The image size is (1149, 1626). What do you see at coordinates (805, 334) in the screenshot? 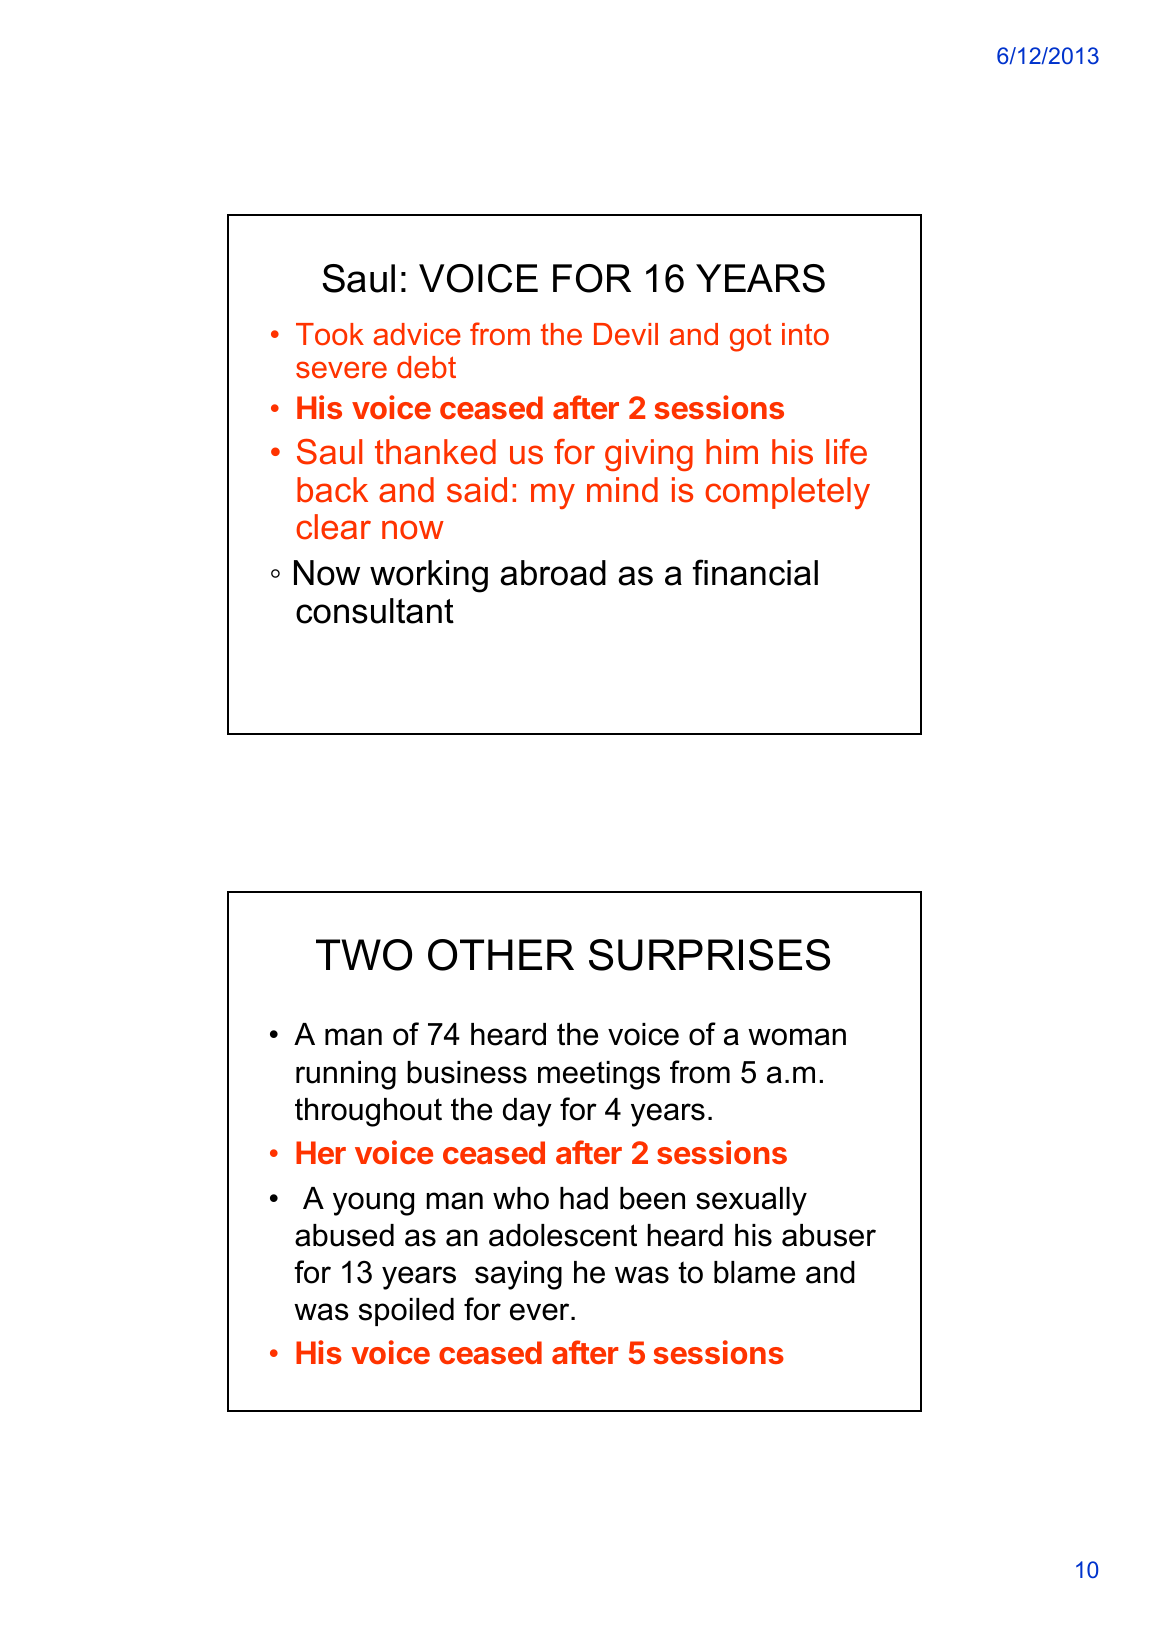
I see `into` at bounding box center [805, 334].
